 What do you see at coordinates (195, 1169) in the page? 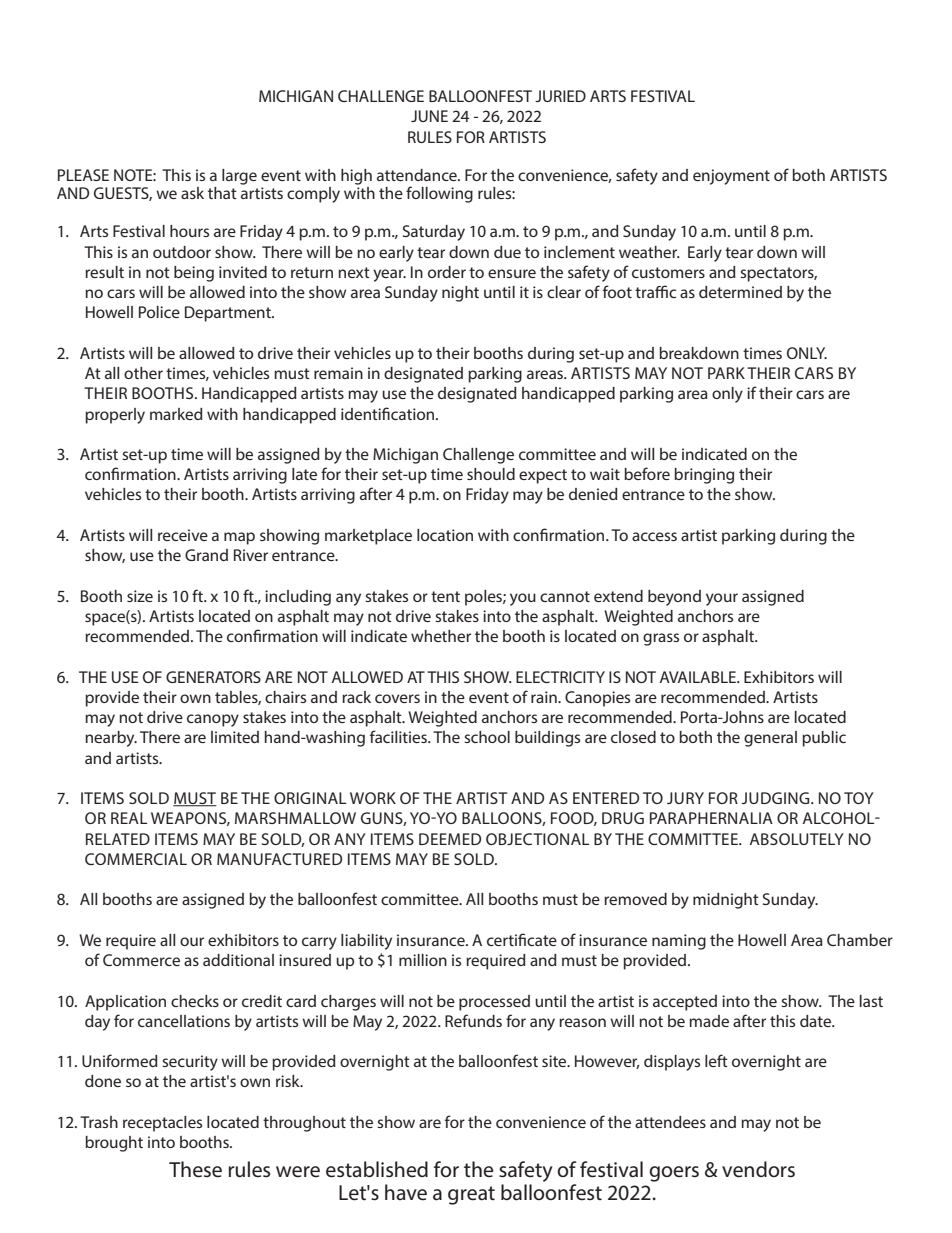
I see `These` at bounding box center [195, 1169].
